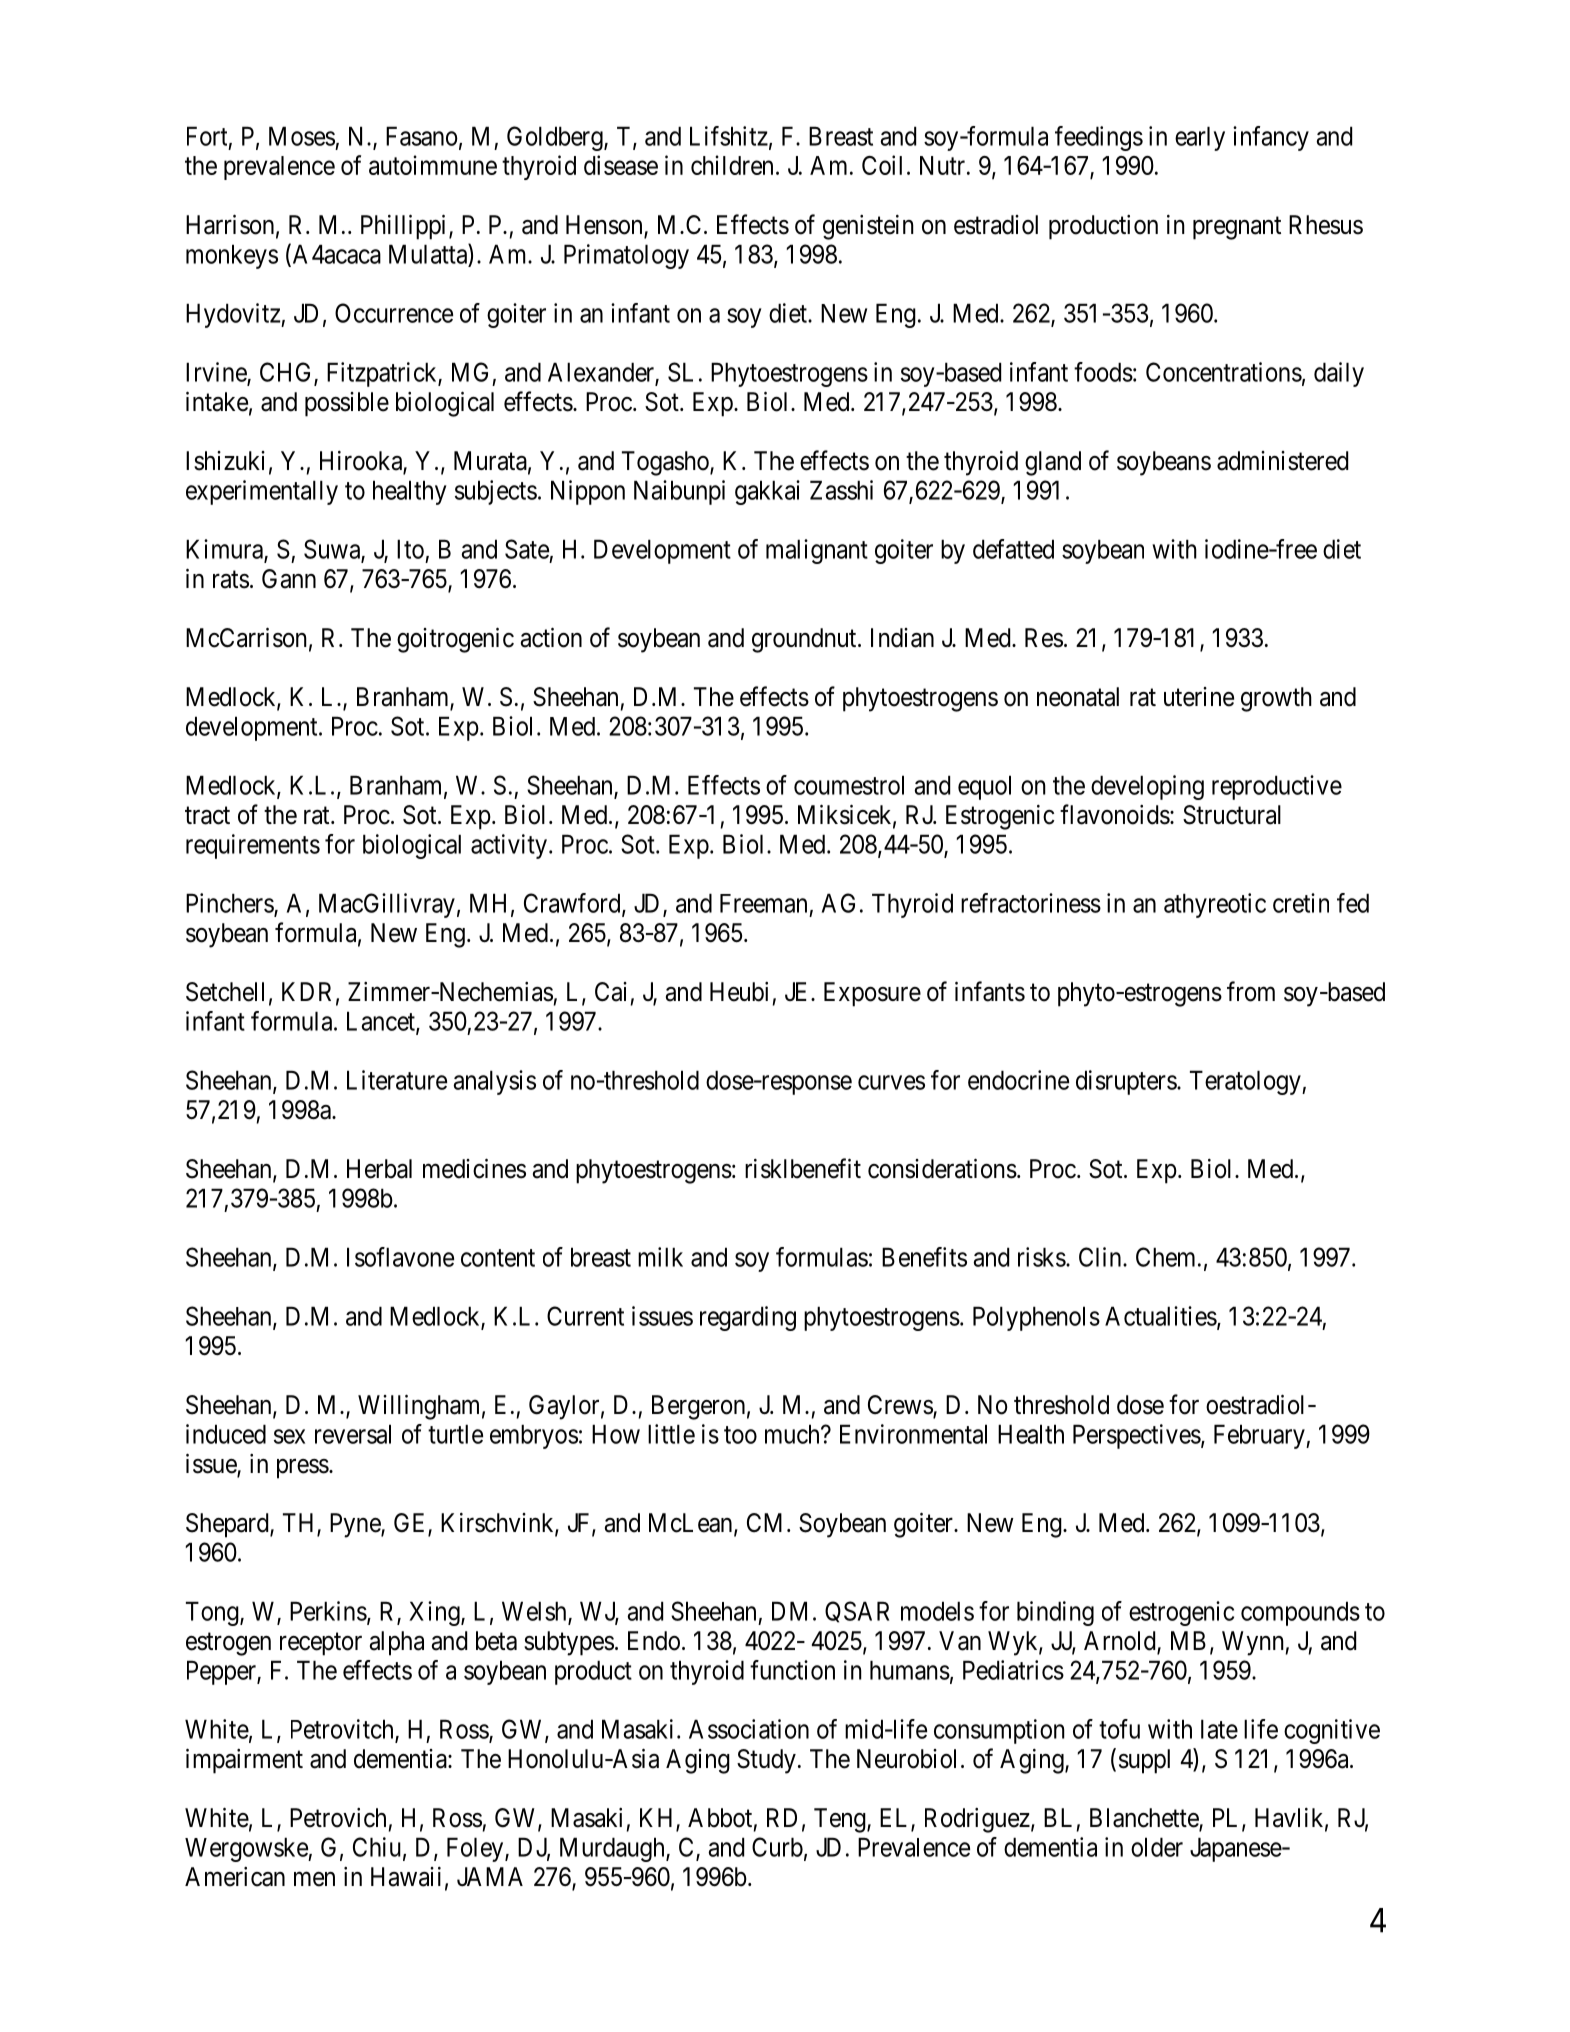 The image size is (1570, 2032). I want to click on Chiu, so click(377, 1847).
